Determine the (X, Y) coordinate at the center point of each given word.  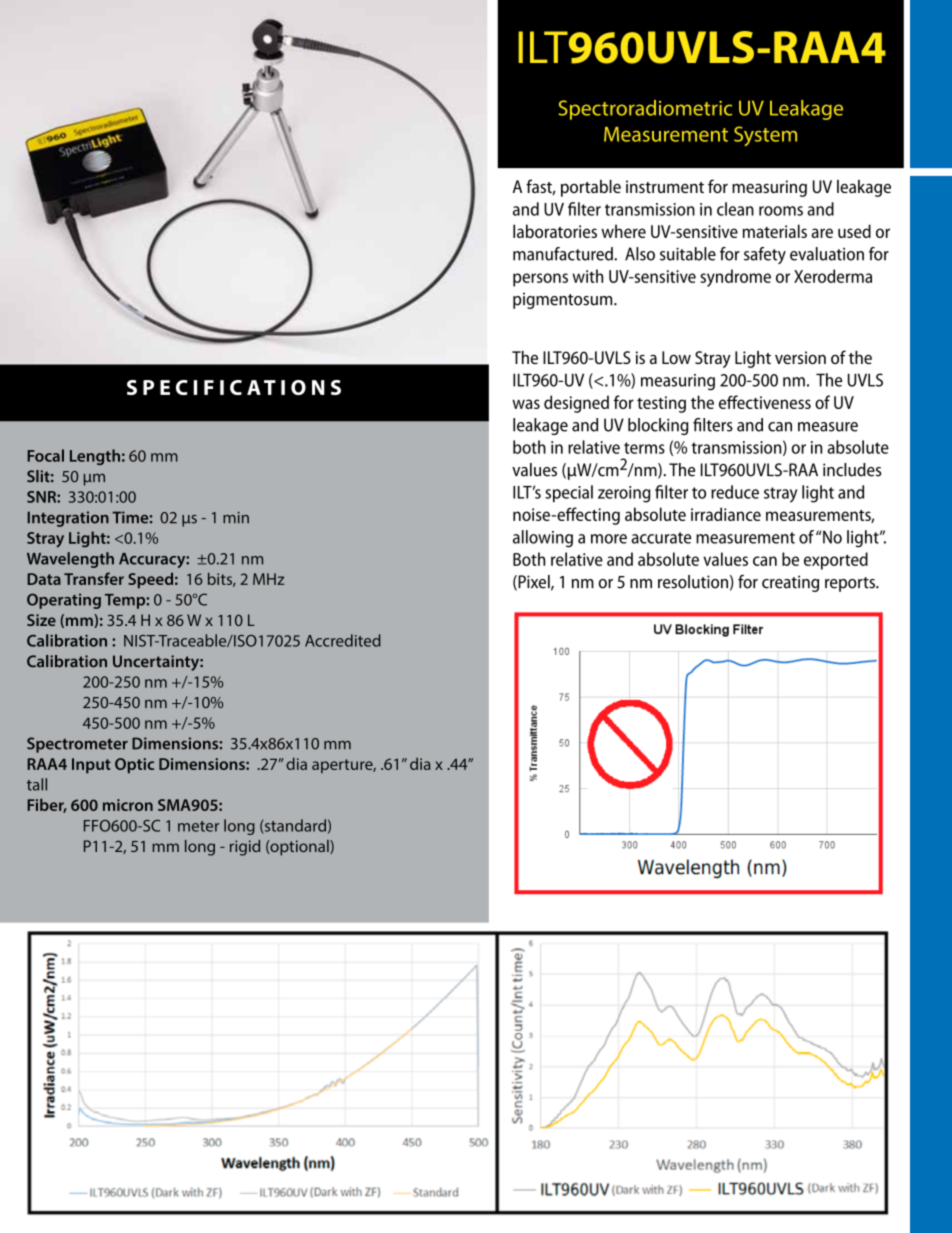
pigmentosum (564, 300)
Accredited (343, 640)
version (800, 357)
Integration (68, 519)
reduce (735, 492)
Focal (45, 455)
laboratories (555, 231)
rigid (245, 848)
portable (591, 188)
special (569, 493)
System (765, 136)
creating (790, 583)
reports (851, 584)
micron (128, 805)
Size (41, 620)
